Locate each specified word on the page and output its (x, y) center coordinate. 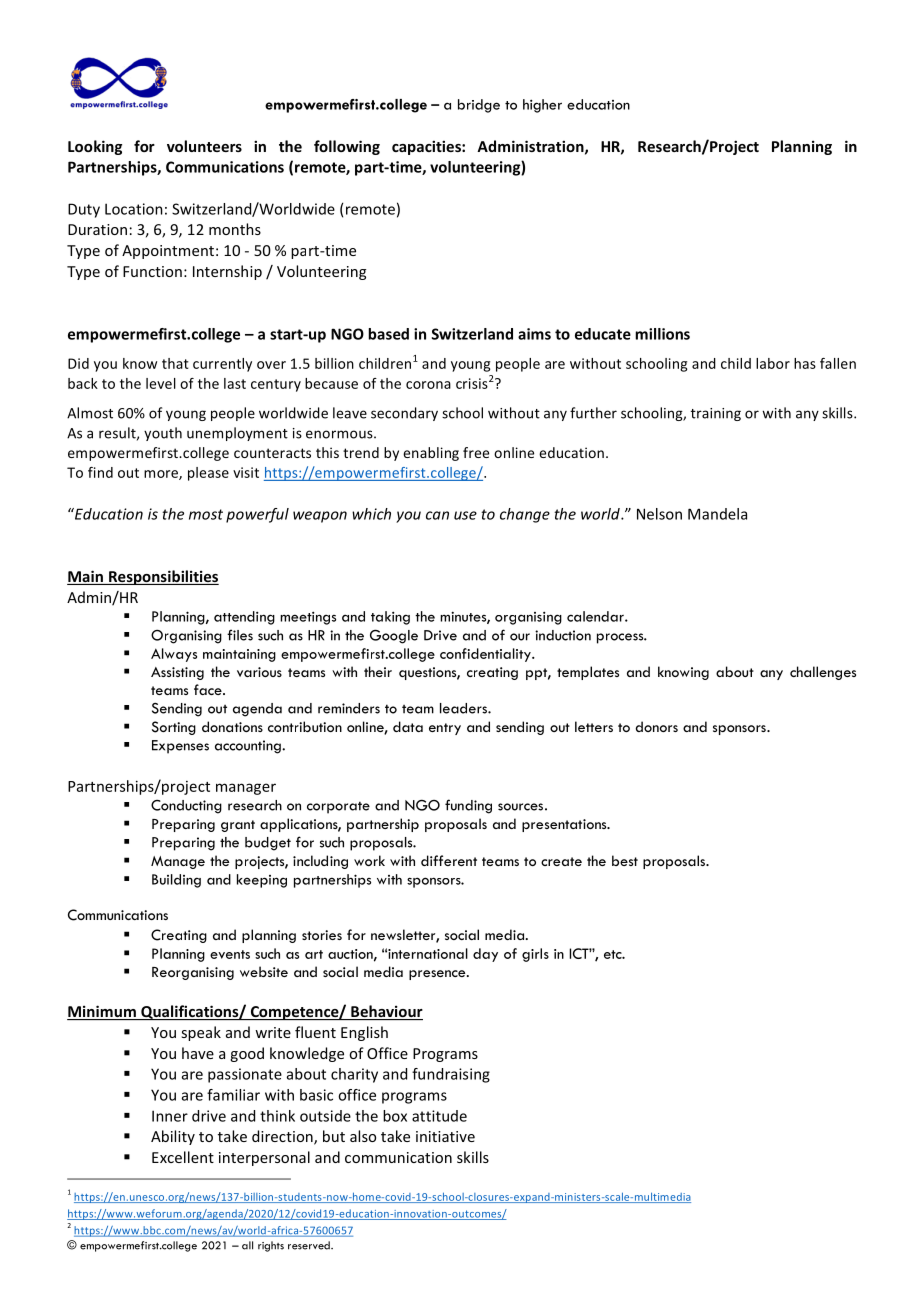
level (161, 383)
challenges (823, 673)
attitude (439, 1116)
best (625, 860)
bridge (479, 106)
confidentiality (486, 655)
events (230, 954)
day (485, 955)
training (716, 414)
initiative (445, 1136)
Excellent (183, 1157)
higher (542, 106)
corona (428, 385)
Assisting (177, 673)
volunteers (204, 146)
